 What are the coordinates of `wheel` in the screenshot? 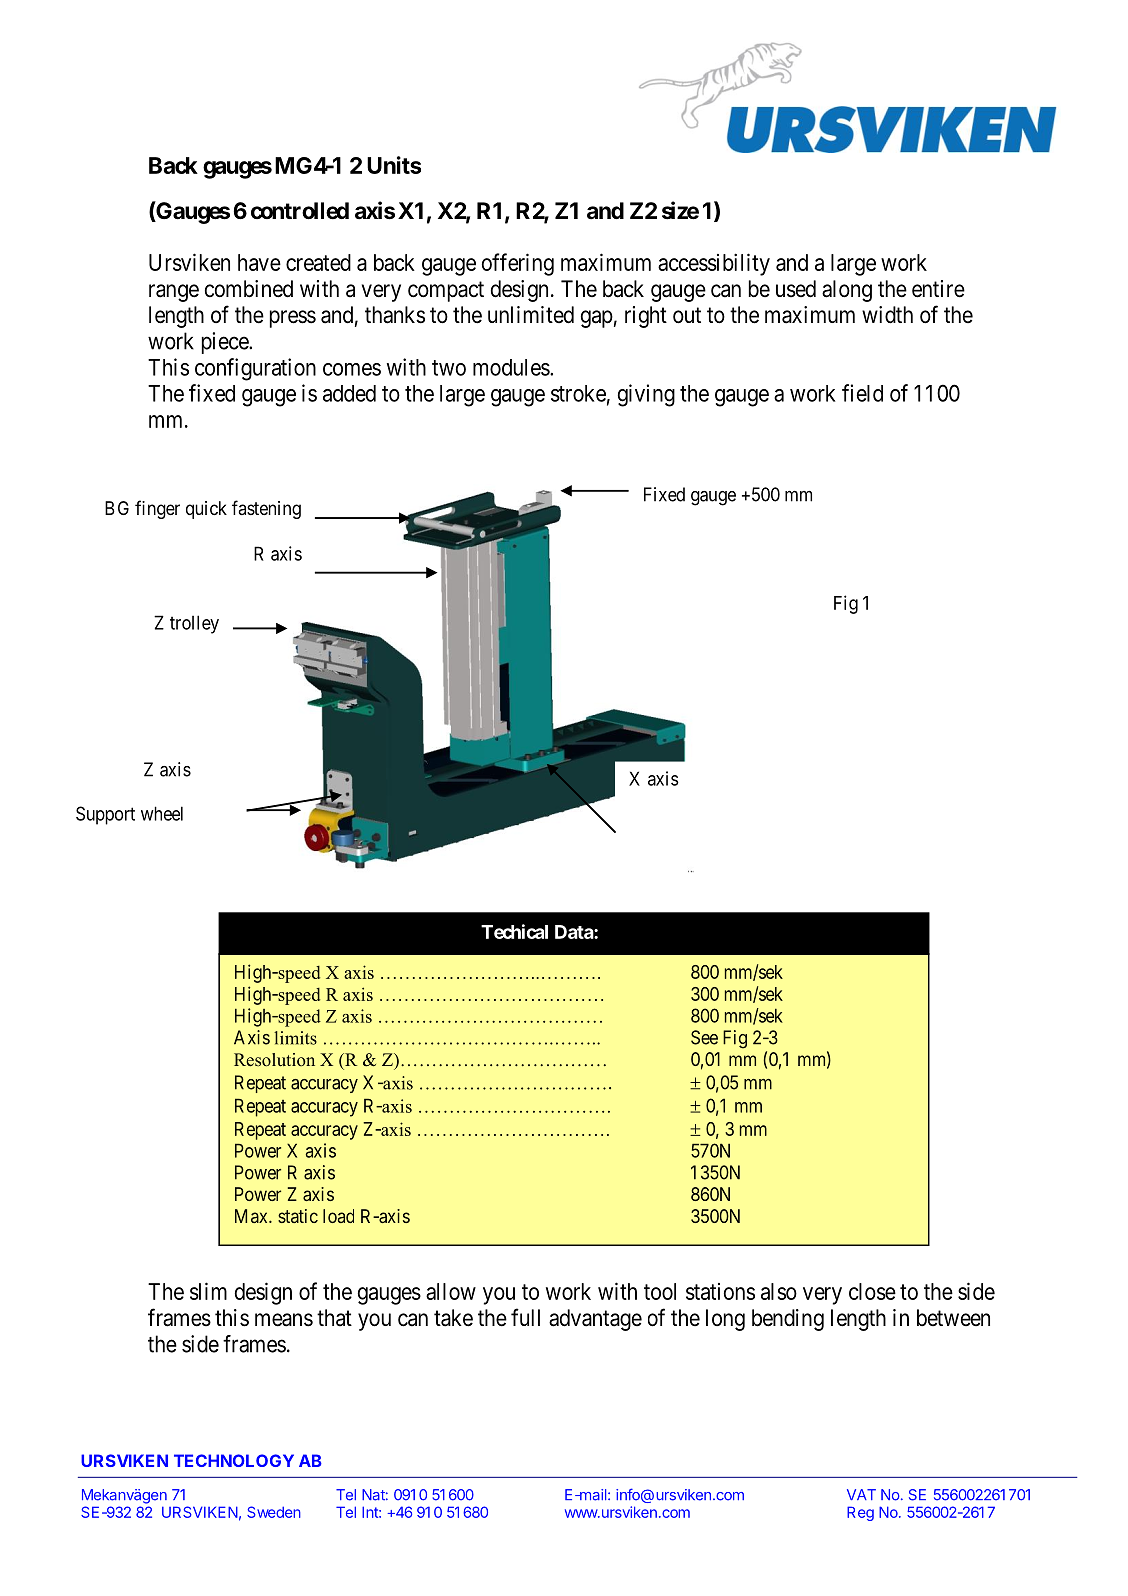 It's located at (162, 813).
